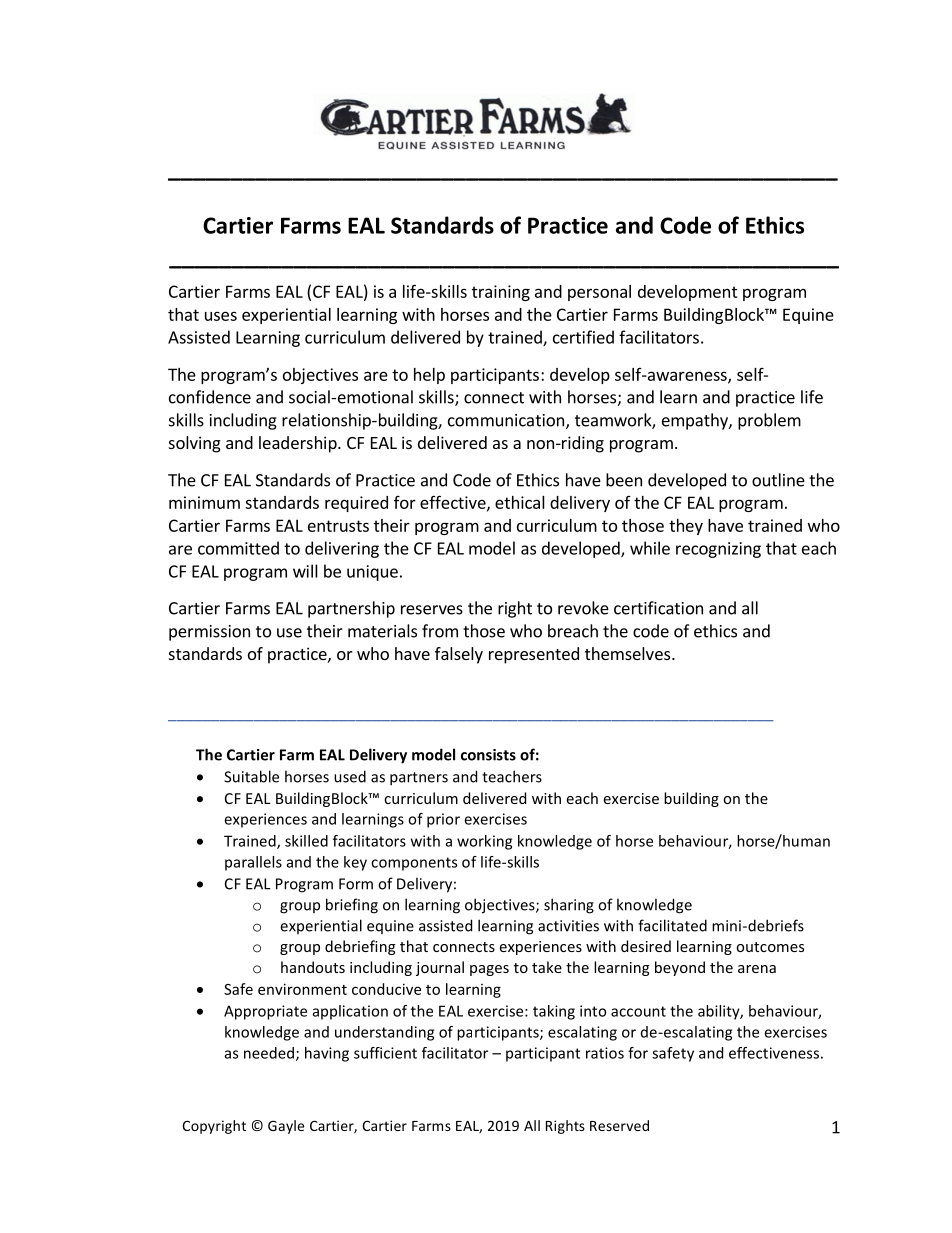 This screenshot has width=952, height=1233. Describe the element at coordinates (251, 776) in the screenshot. I see `Suitable` at that location.
